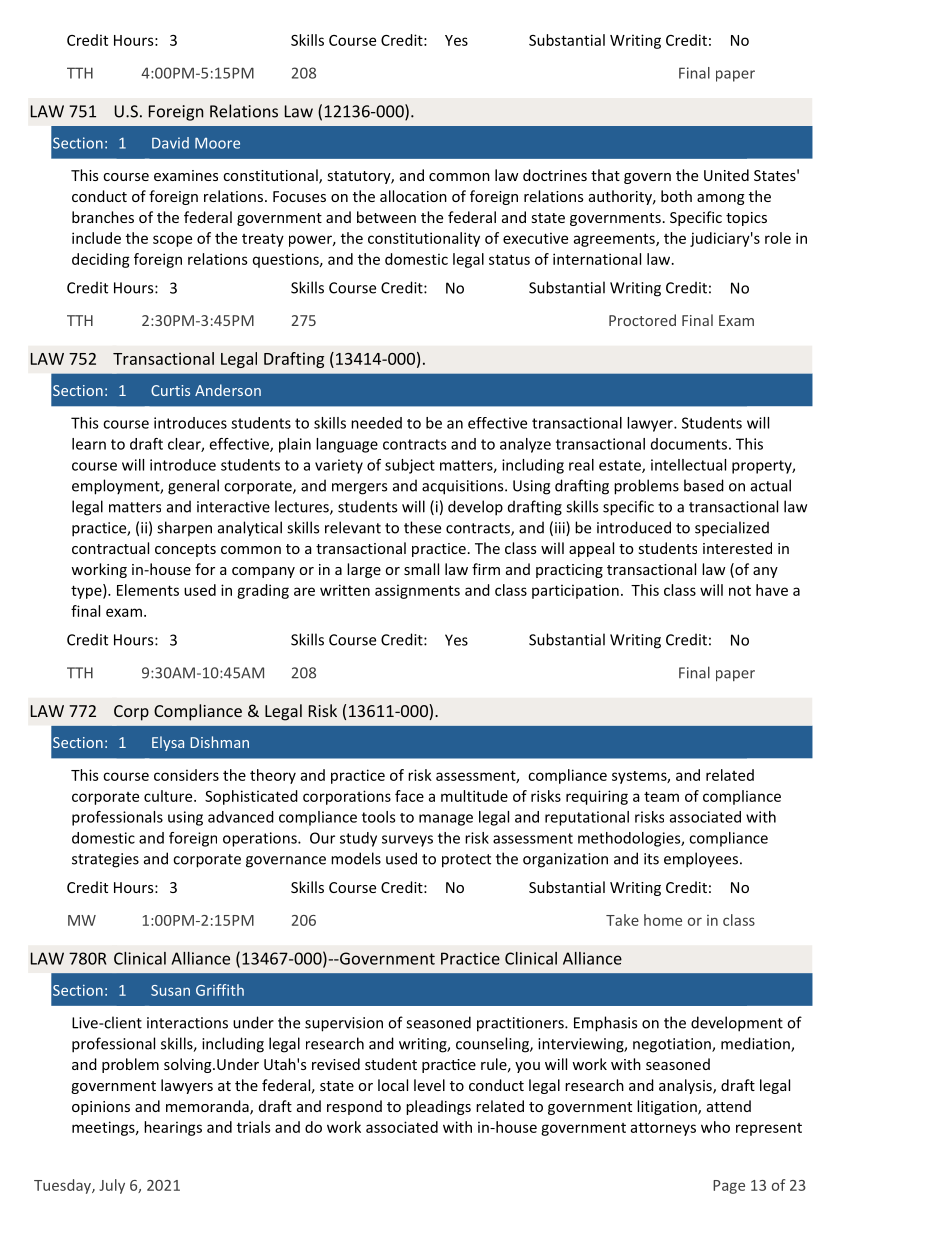 The width and height of the page is (952, 1233). I want to click on both, so click(676, 196).
